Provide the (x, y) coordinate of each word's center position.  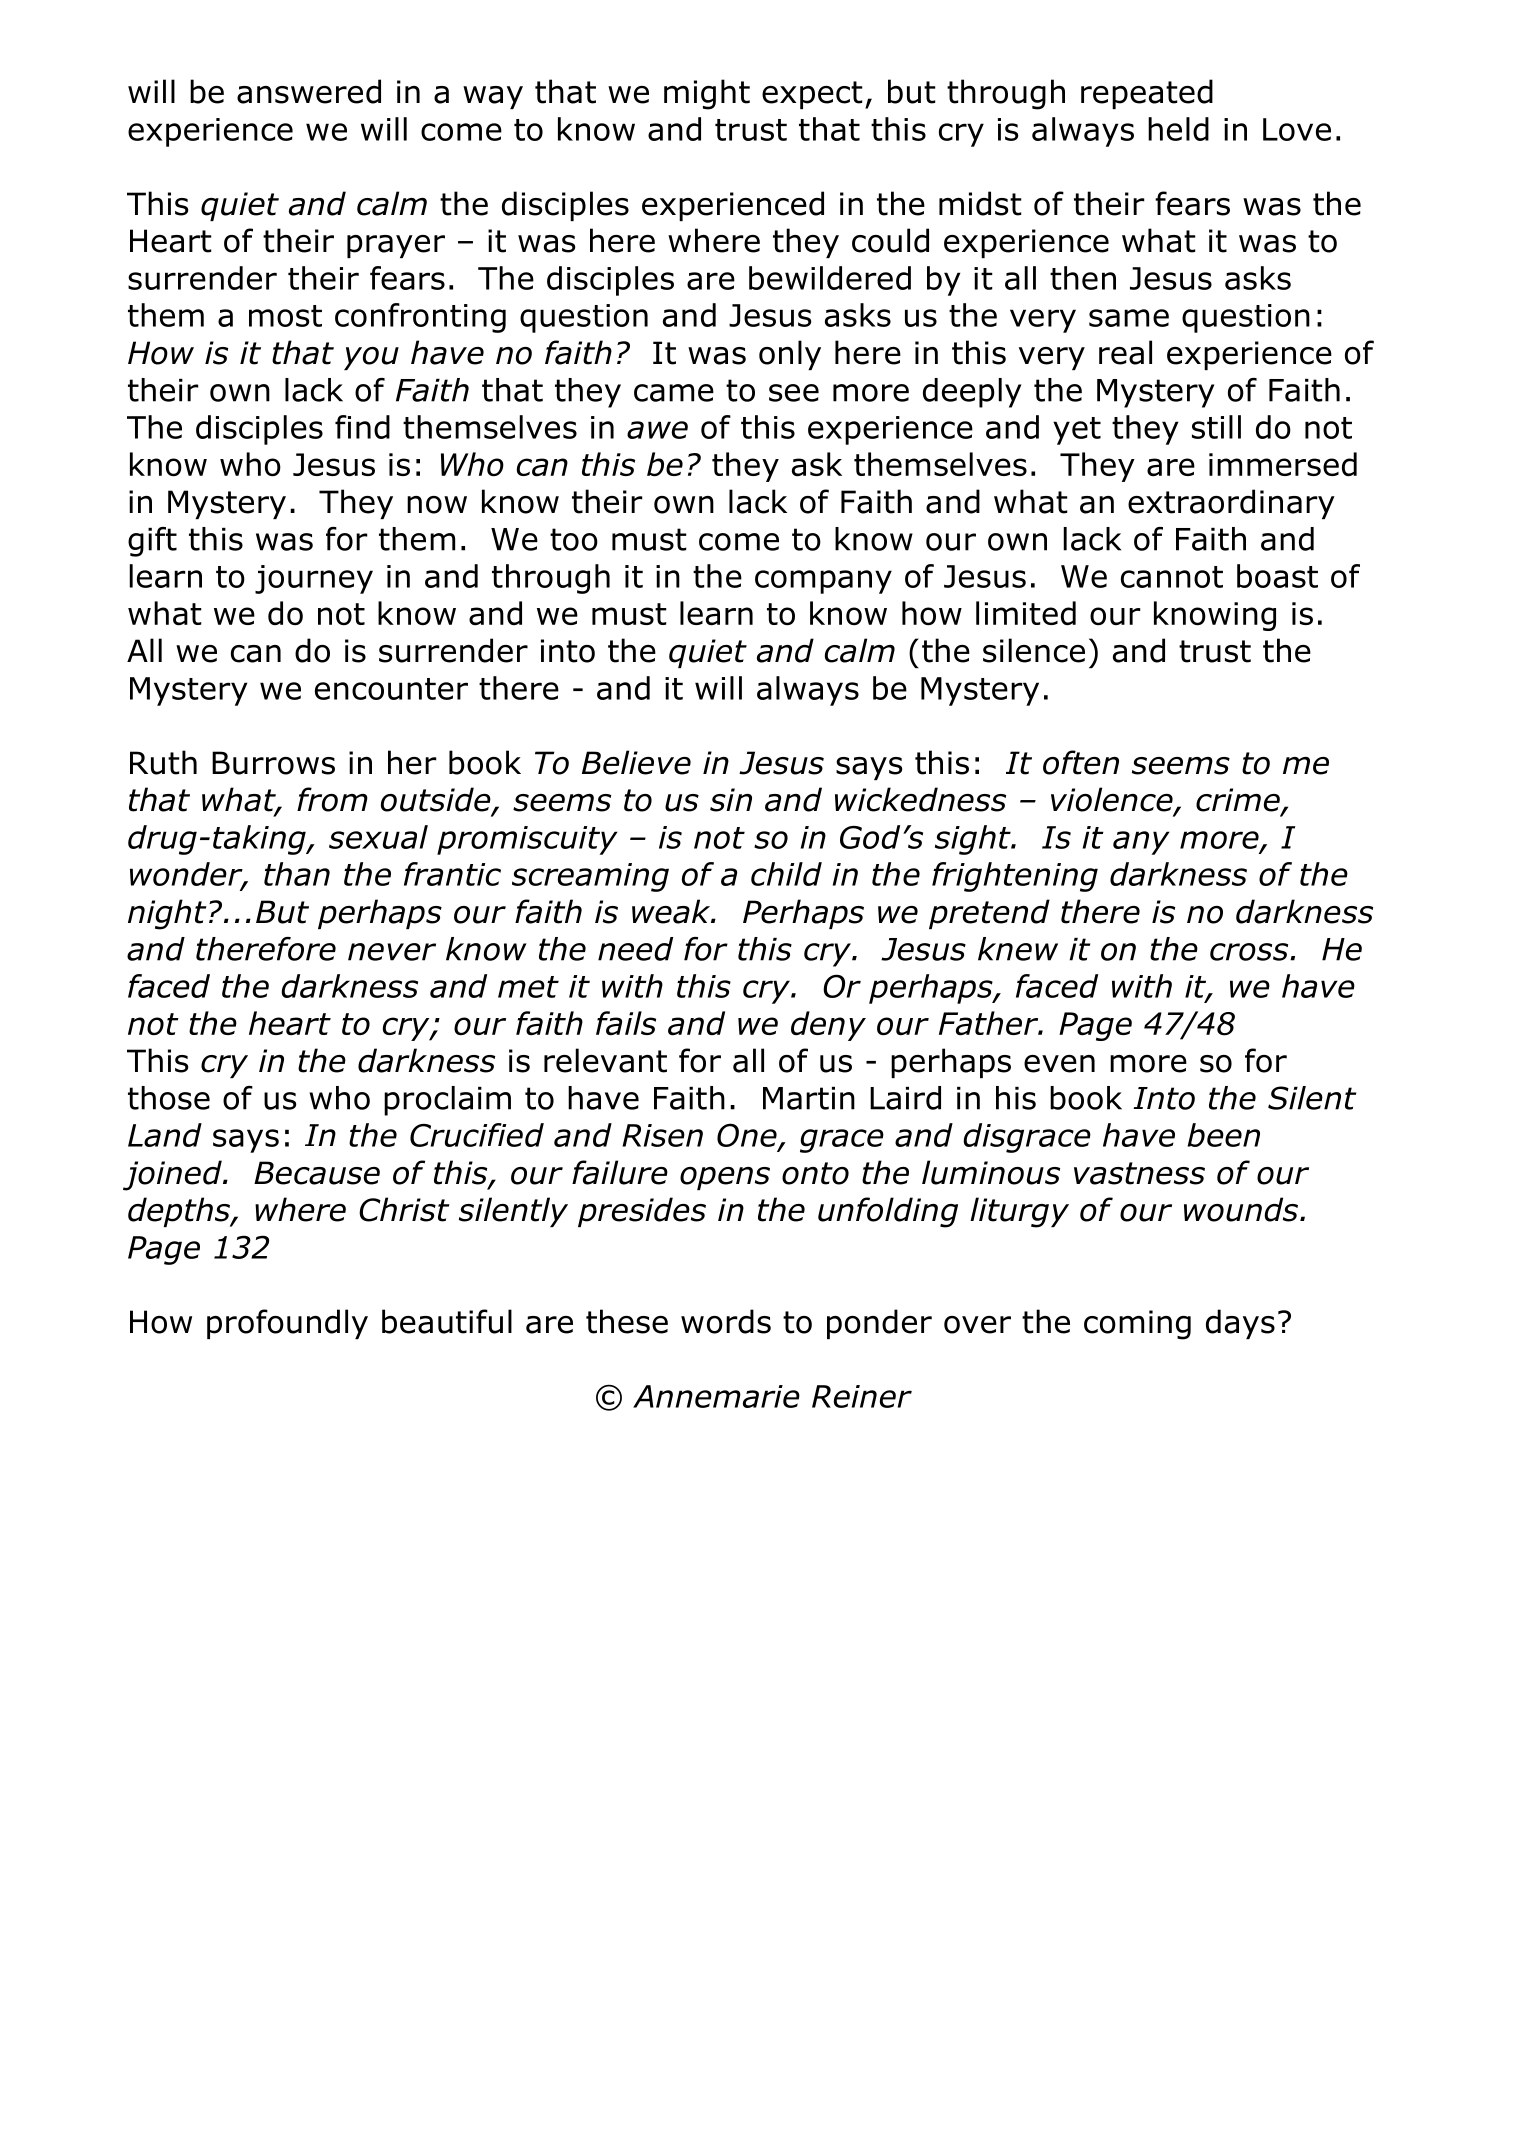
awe (657, 430)
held (1178, 129)
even (1059, 1064)
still (1216, 427)
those (169, 1098)
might (707, 94)
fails (626, 1023)
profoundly (287, 1324)
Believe (636, 762)
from (332, 799)
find (362, 427)
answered (309, 91)
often (1081, 762)
